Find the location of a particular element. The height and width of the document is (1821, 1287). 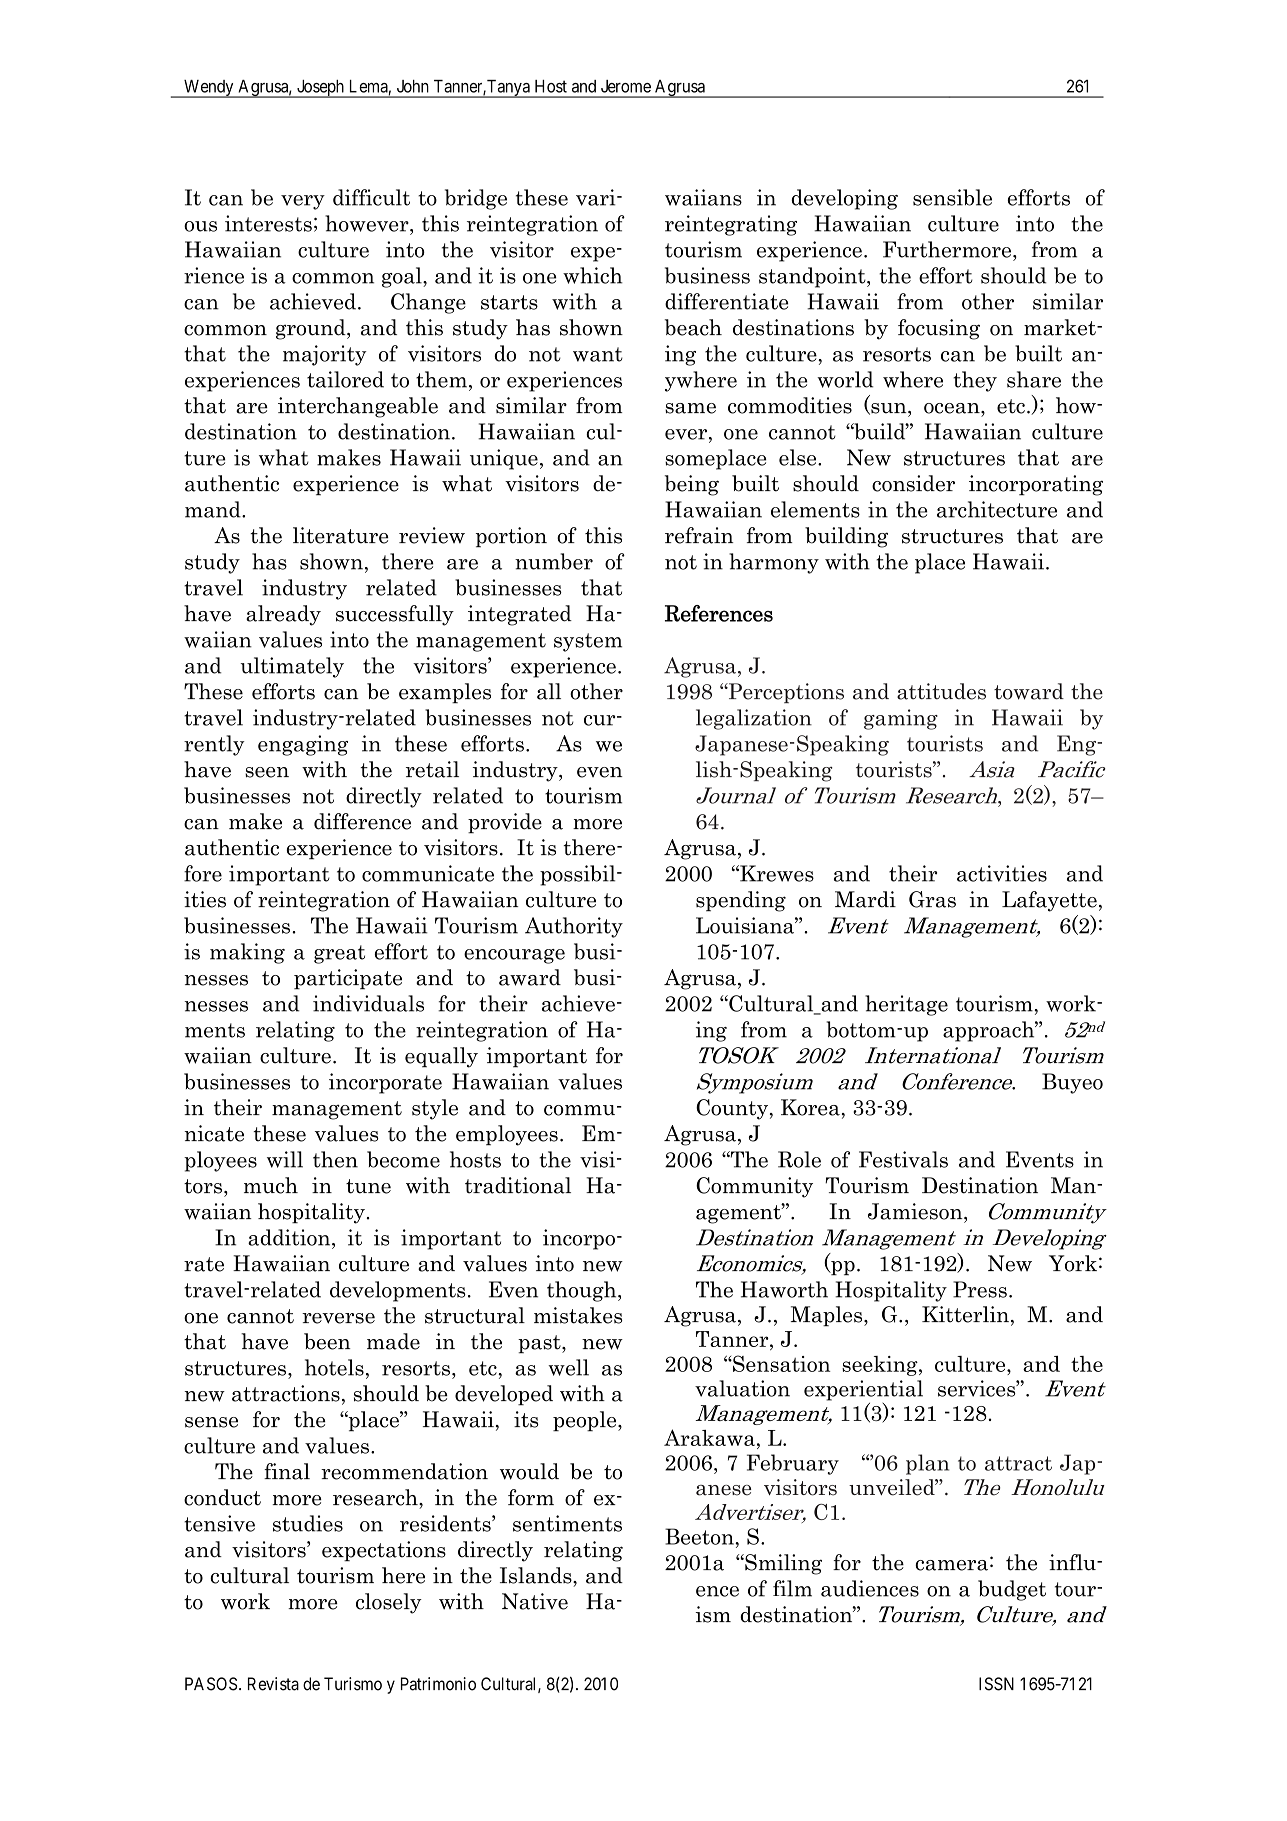

Joseph is located at coordinates (320, 89).
